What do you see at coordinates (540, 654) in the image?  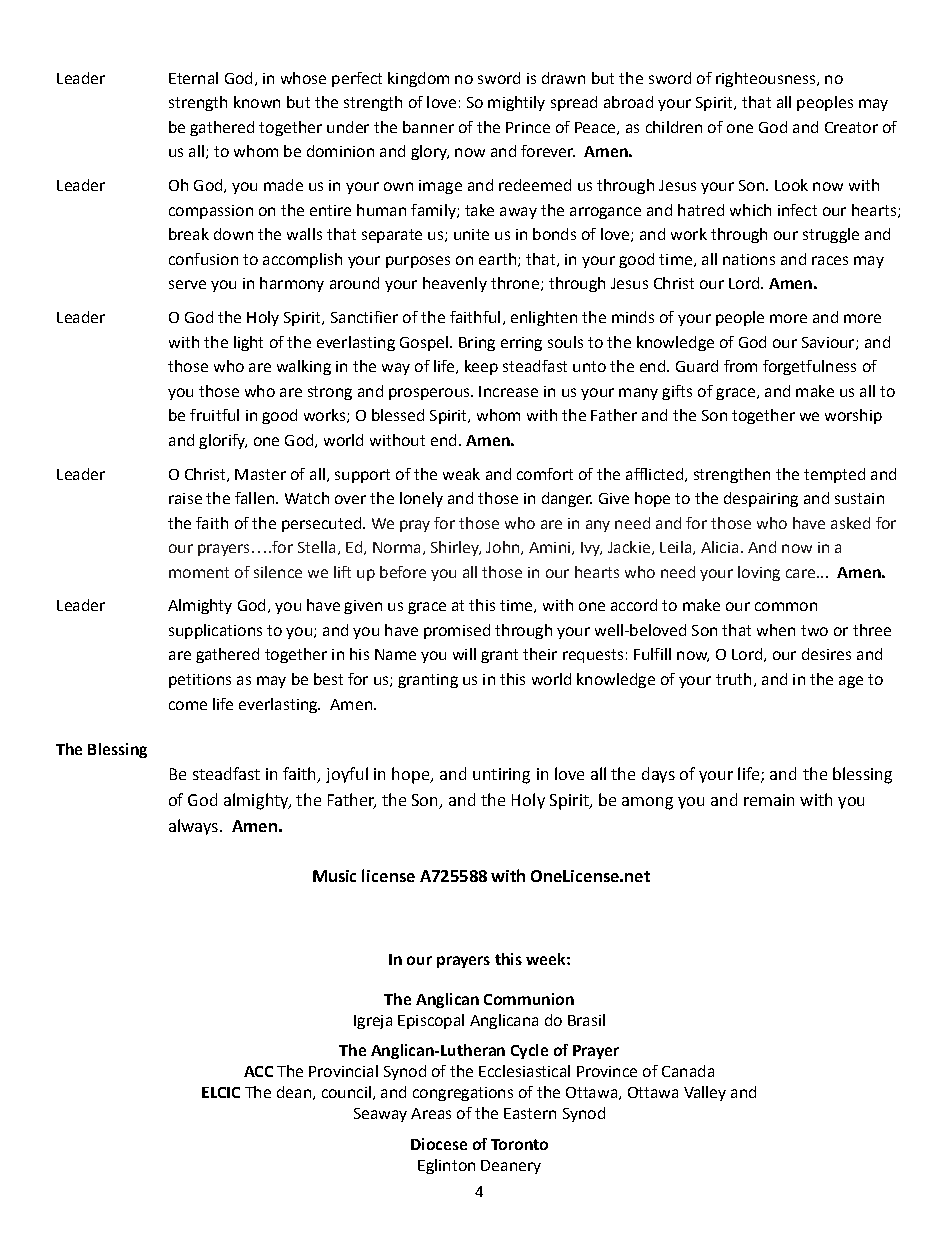 I see `their` at bounding box center [540, 654].
